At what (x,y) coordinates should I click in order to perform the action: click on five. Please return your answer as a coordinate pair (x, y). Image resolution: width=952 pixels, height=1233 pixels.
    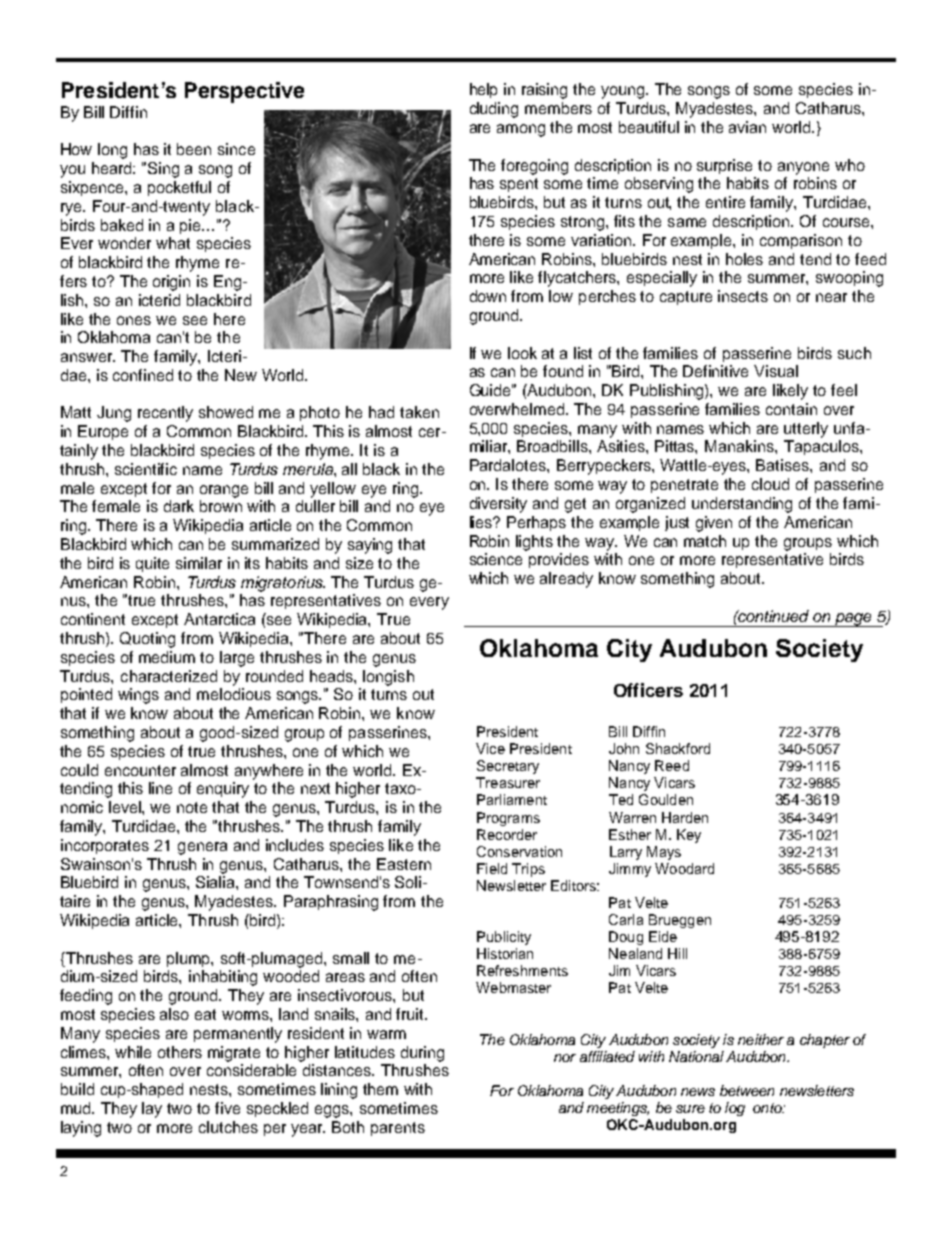
    Looking at the image, I should click on (227, 1108).
